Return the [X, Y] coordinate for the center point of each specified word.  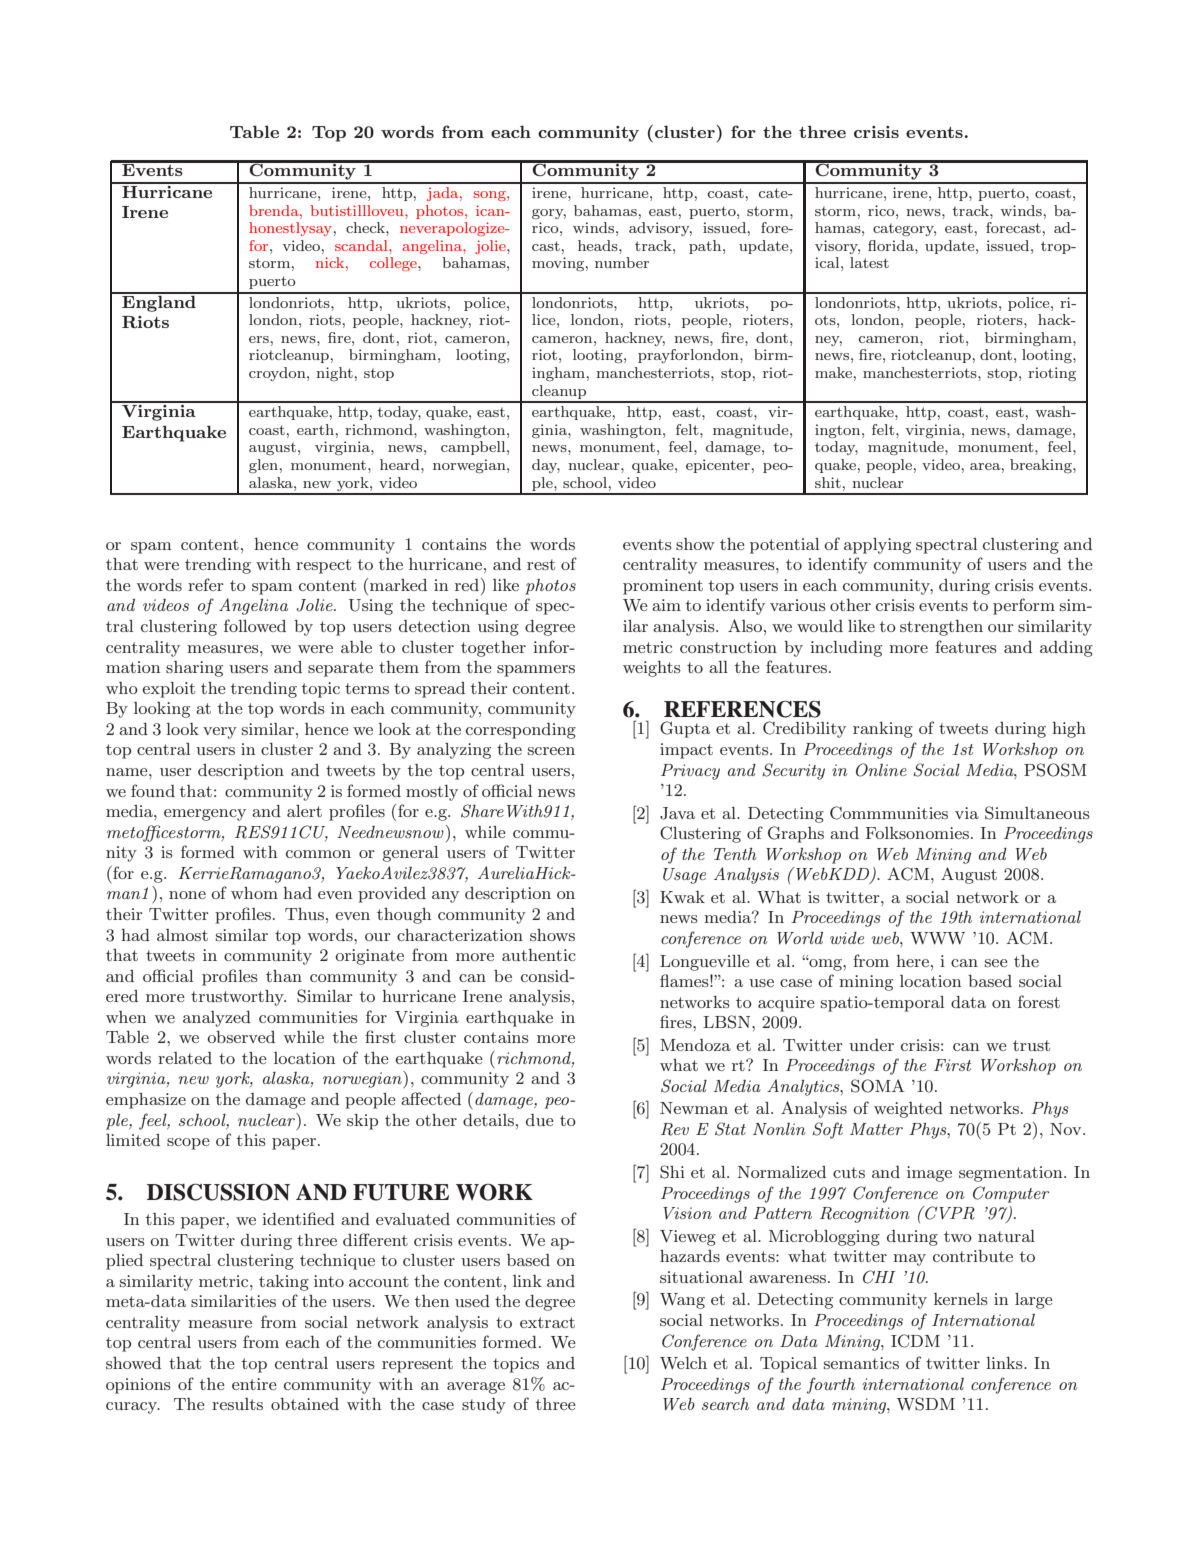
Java [677, 813]
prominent [663, 587]
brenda [275, 210]
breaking [1042, 466]
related [185, 1058]
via [967, 813]
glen [263, 466]
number [622, 262]
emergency [205, 815]
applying [877, 546]
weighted [908, 1110]
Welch [683, 1363]
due [540, 1120]
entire [254, 1384]
